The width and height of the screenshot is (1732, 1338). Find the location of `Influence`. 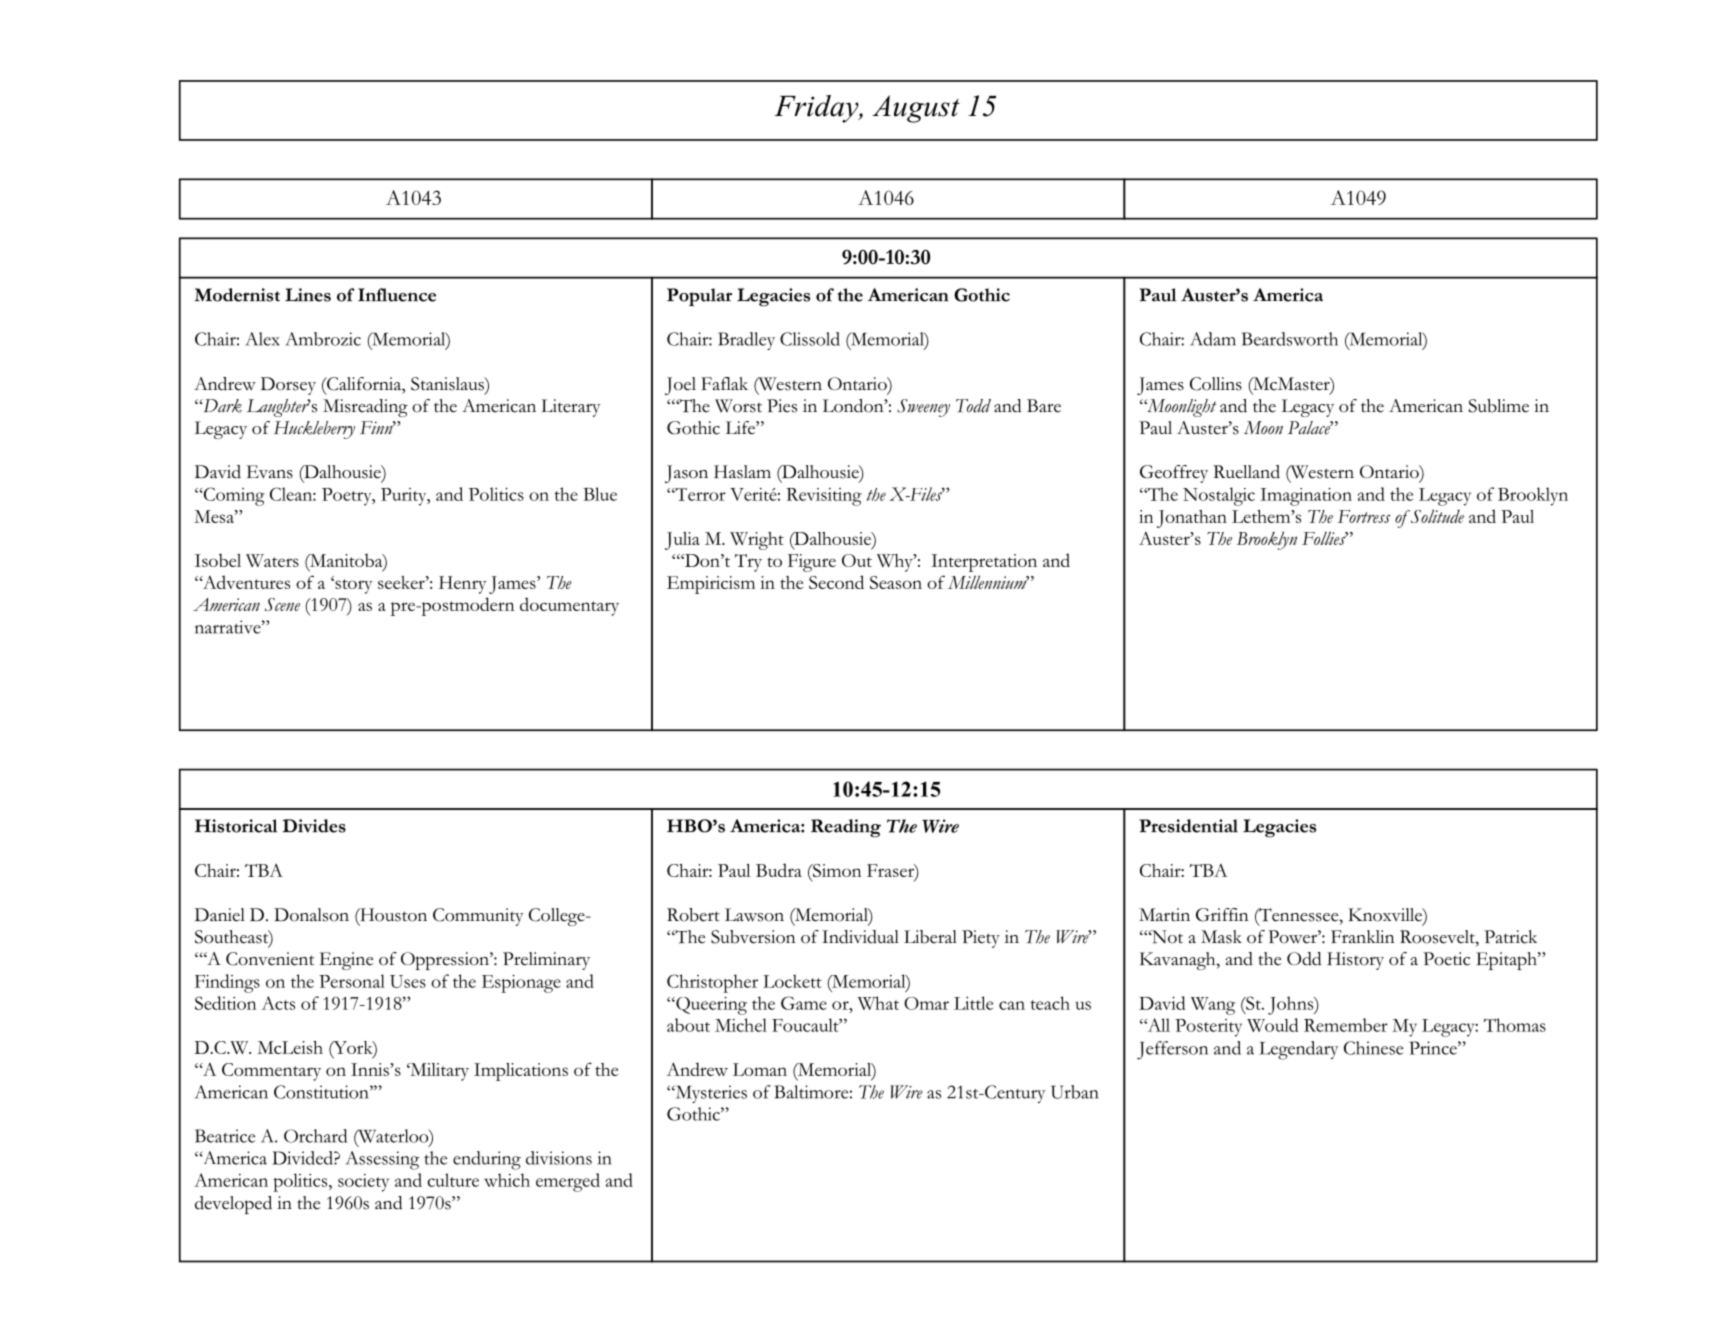

Influence is located at coordinates (397, 295).
